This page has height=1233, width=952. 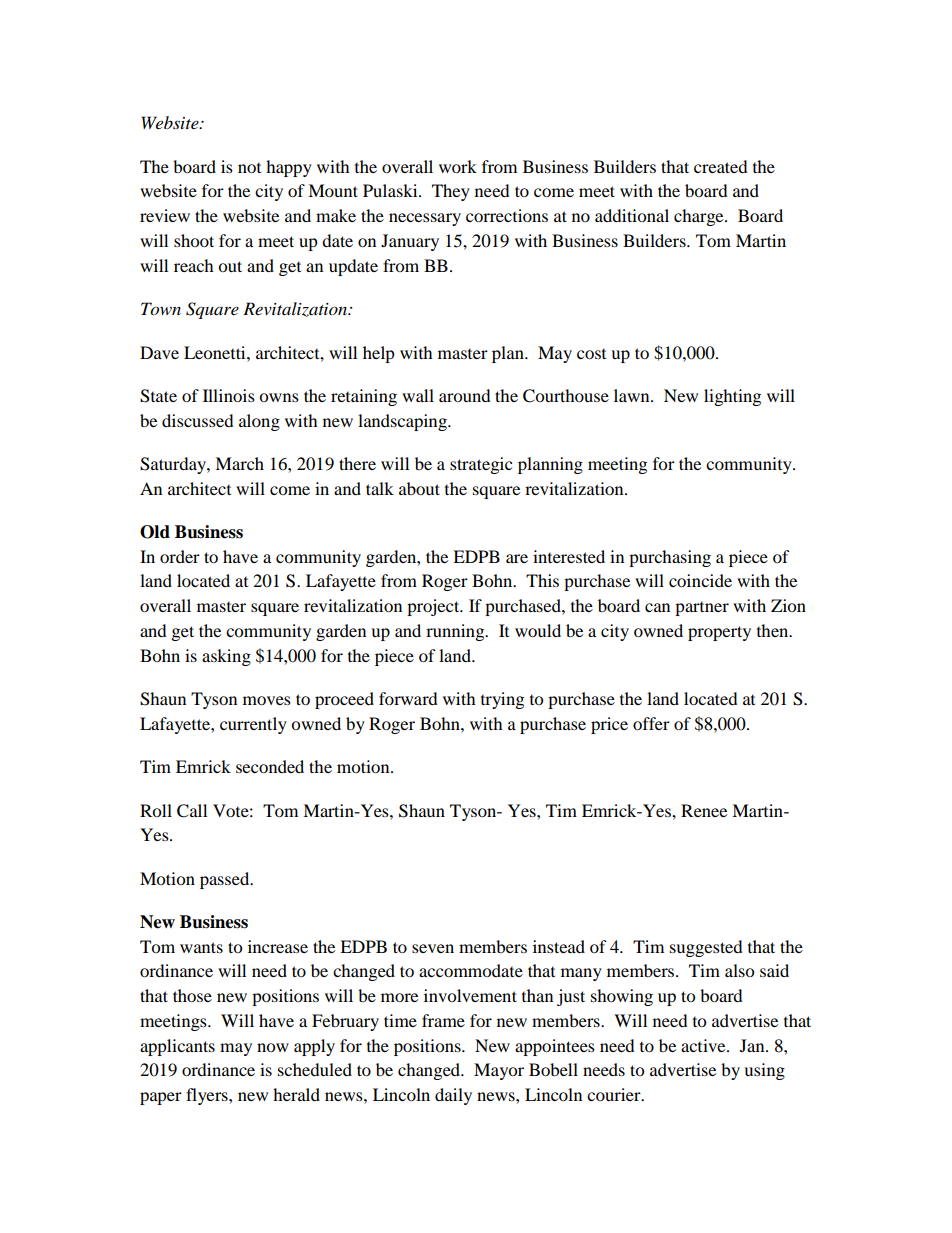 I want to click on March, so click(x=239, y=463).
